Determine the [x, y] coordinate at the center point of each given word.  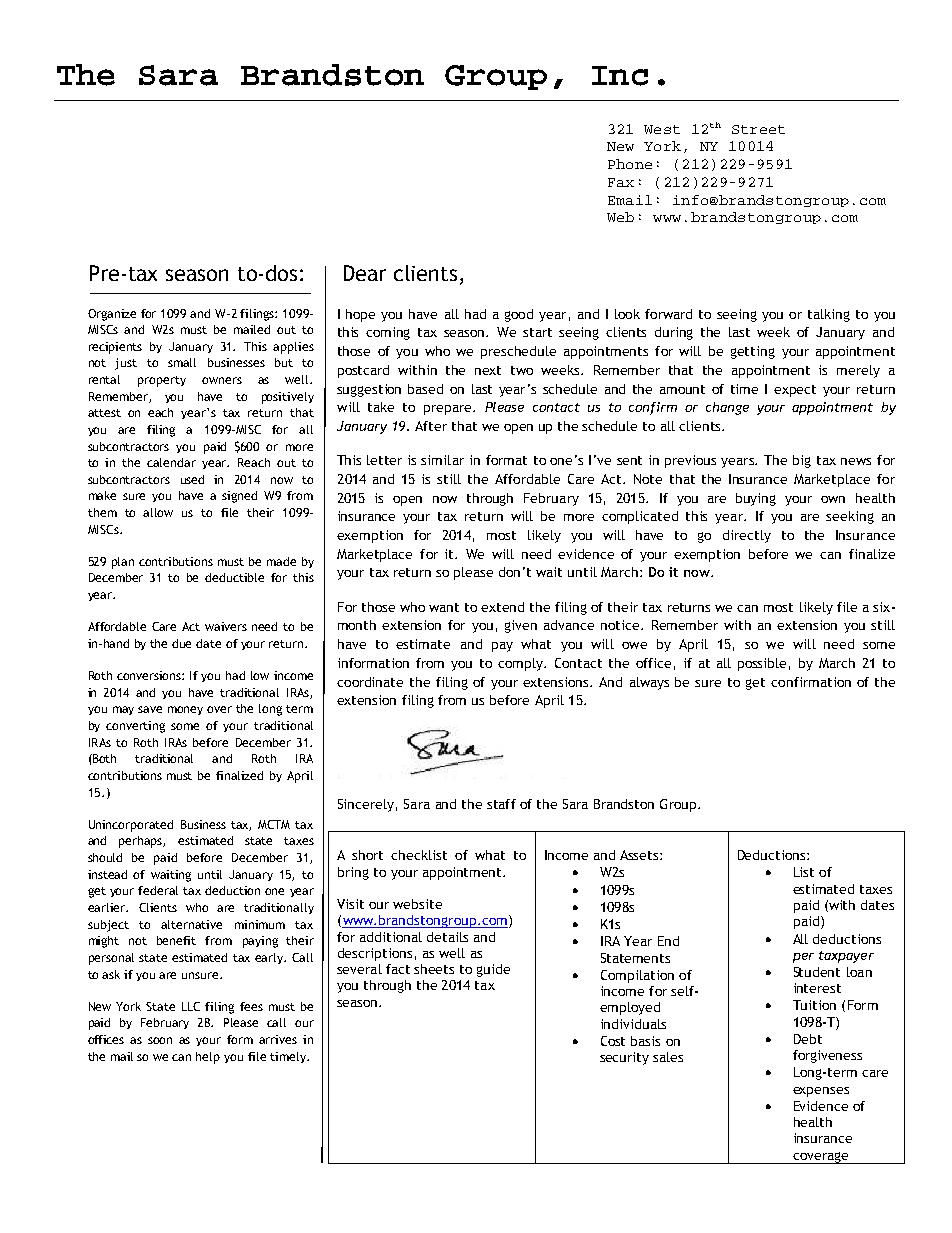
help [208, 1058]
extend [502, 607]
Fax [621, 182]
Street [758, 129]
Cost [613, 1041]
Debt [808, 1039]
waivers [226, 626]
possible [762, 664]
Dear [365, 273]
